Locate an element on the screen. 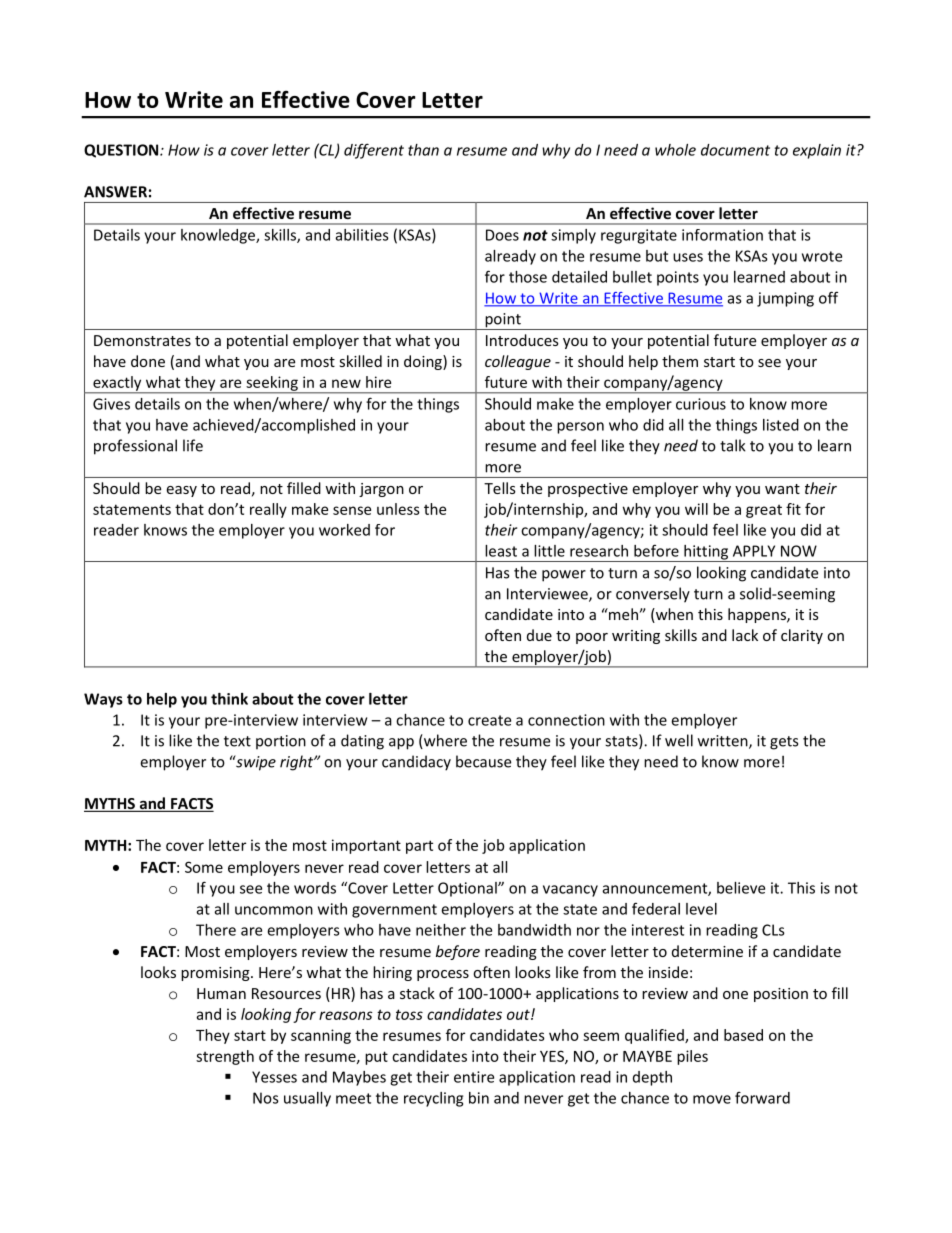  document is located at coordinates (735, 150).
